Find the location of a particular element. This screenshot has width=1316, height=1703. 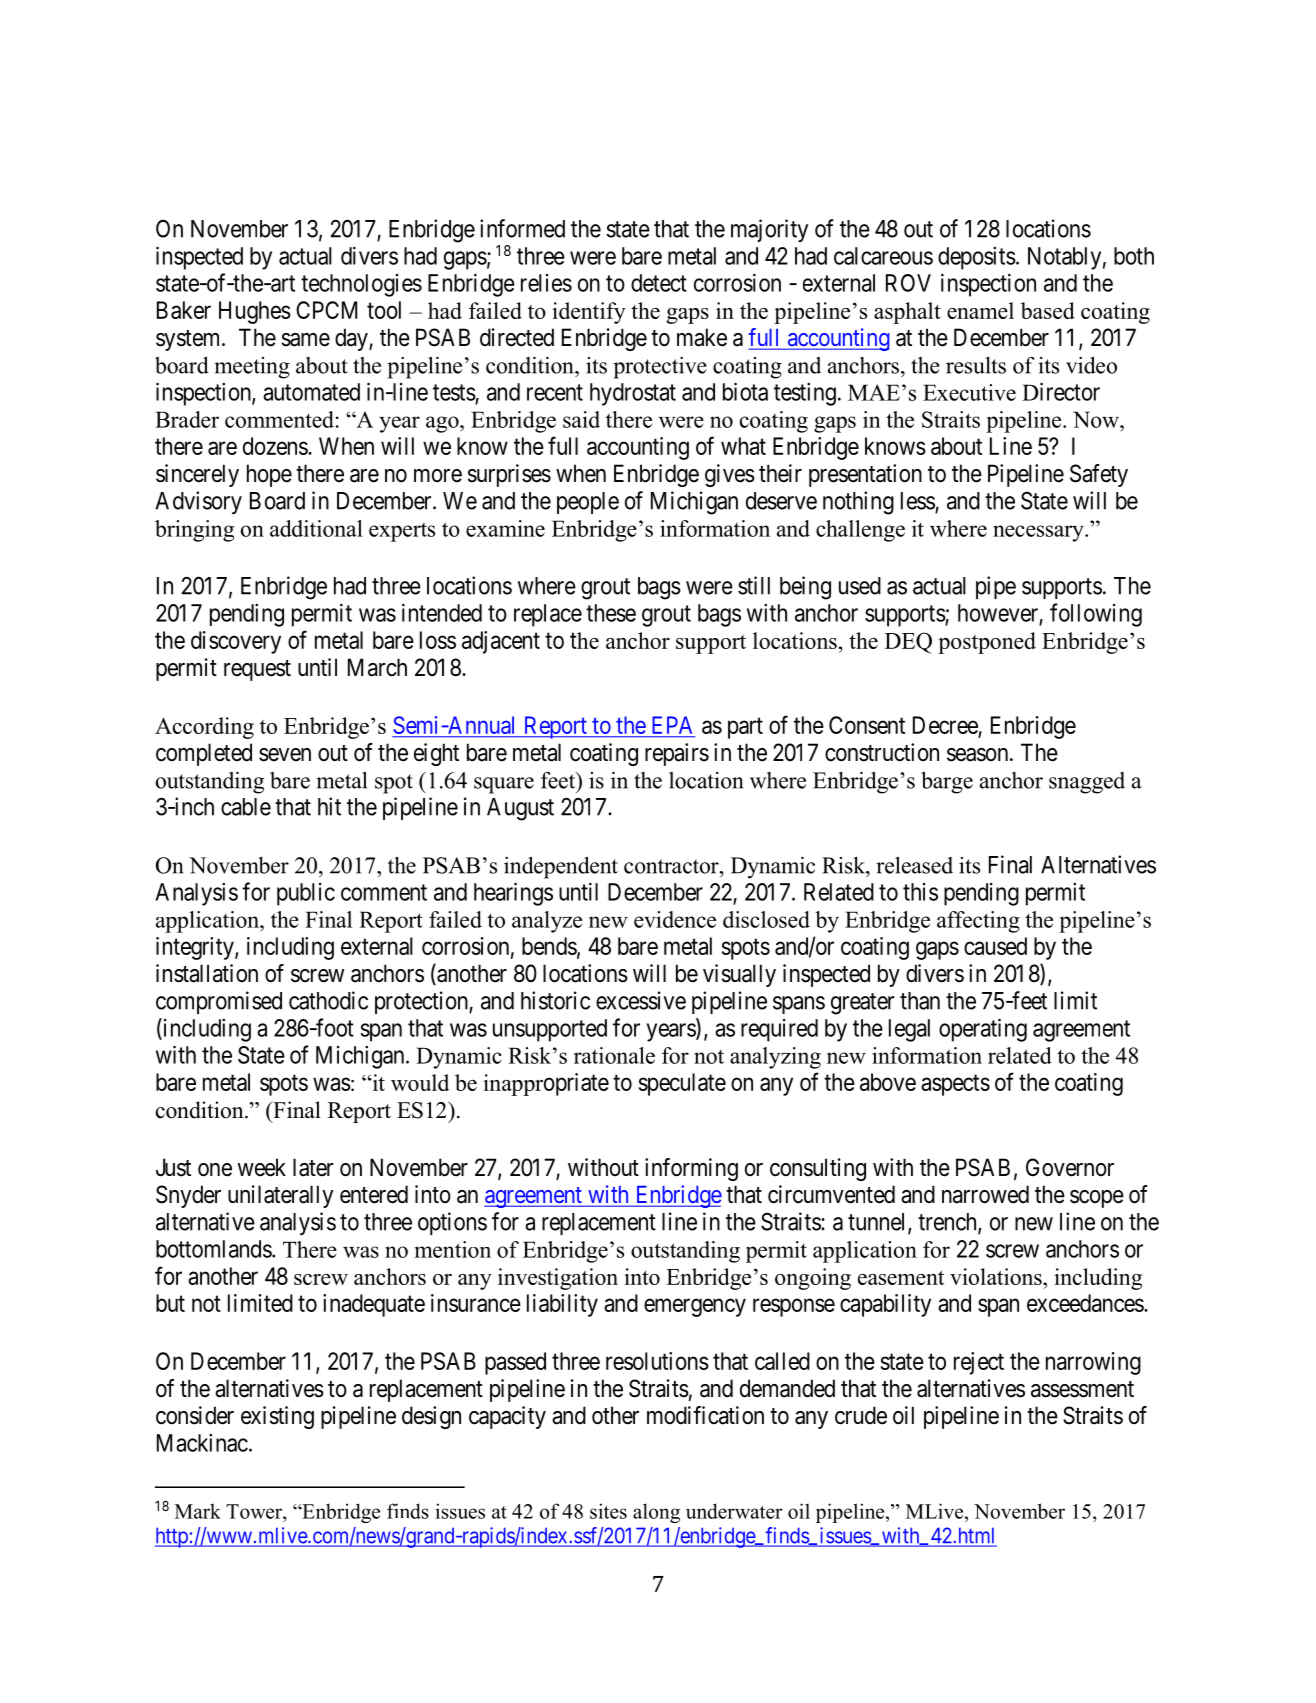

operating is located at coordinates (983, 1030).
